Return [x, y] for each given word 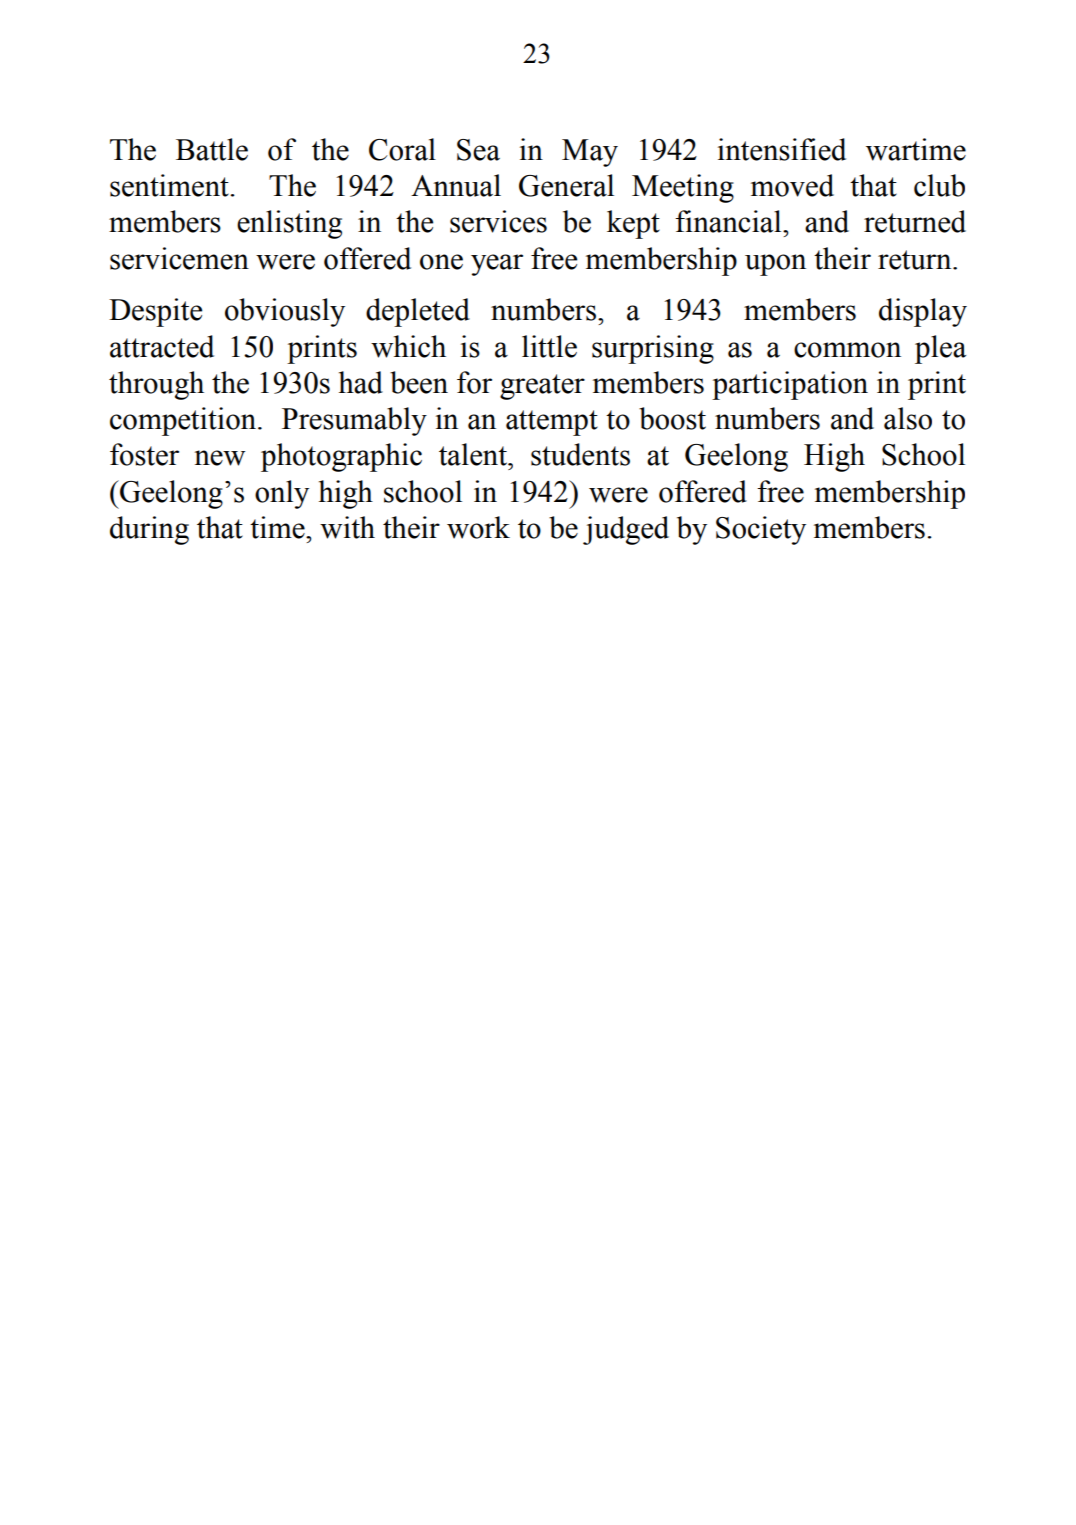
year [497, 265]
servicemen [179, 258]
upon [775, 265]
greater [542, 387]
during [149, 530]
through [156, 385]
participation [790, 385]
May [590, 153]
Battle [212, 149]
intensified [782, 149]
